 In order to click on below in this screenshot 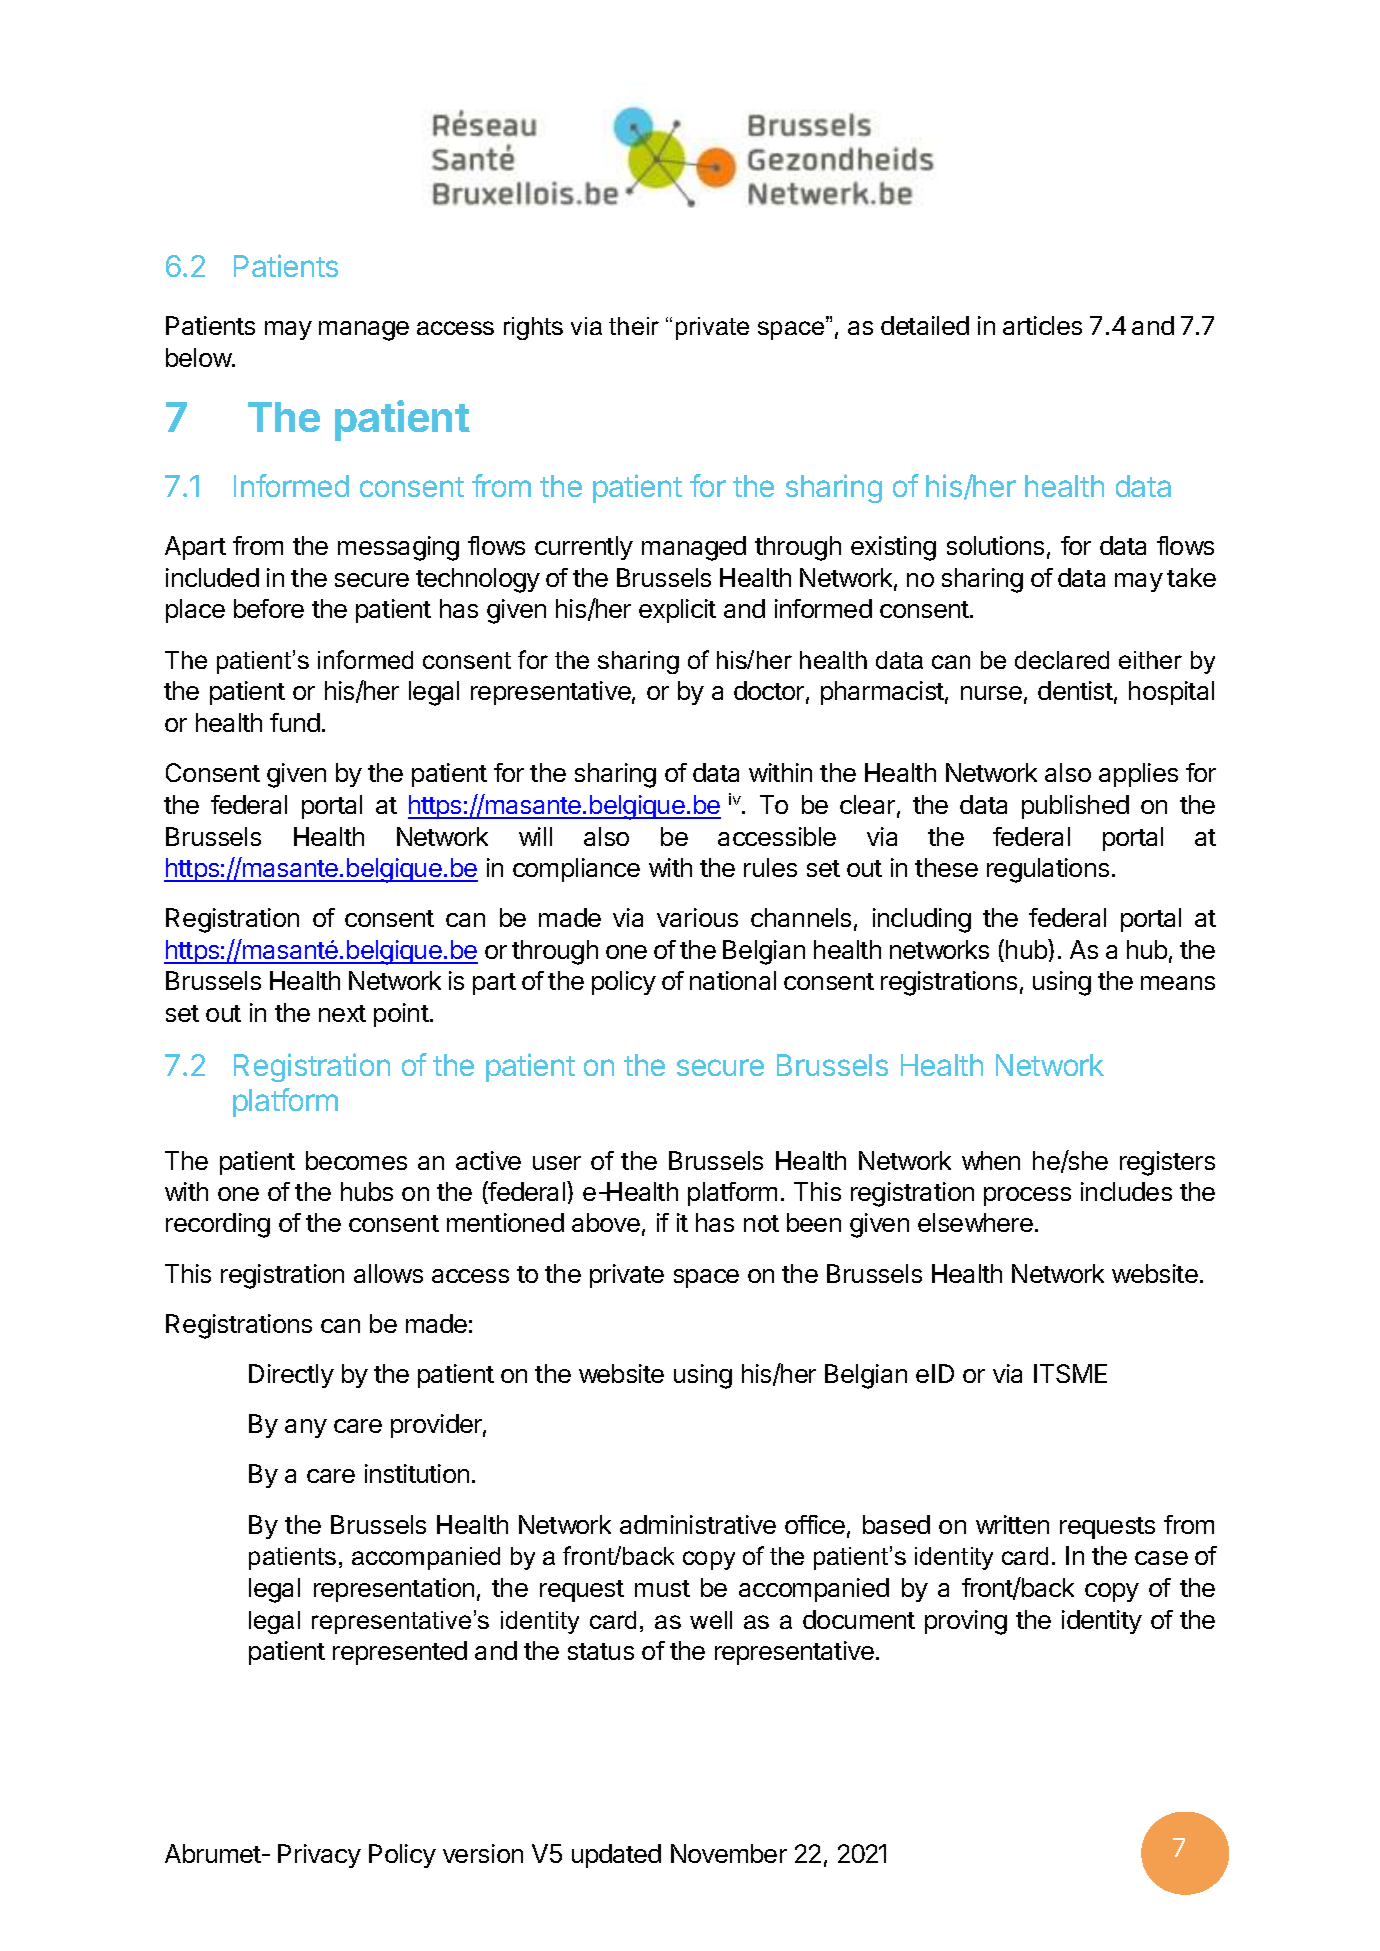, I will do `click(199, 357)`.
